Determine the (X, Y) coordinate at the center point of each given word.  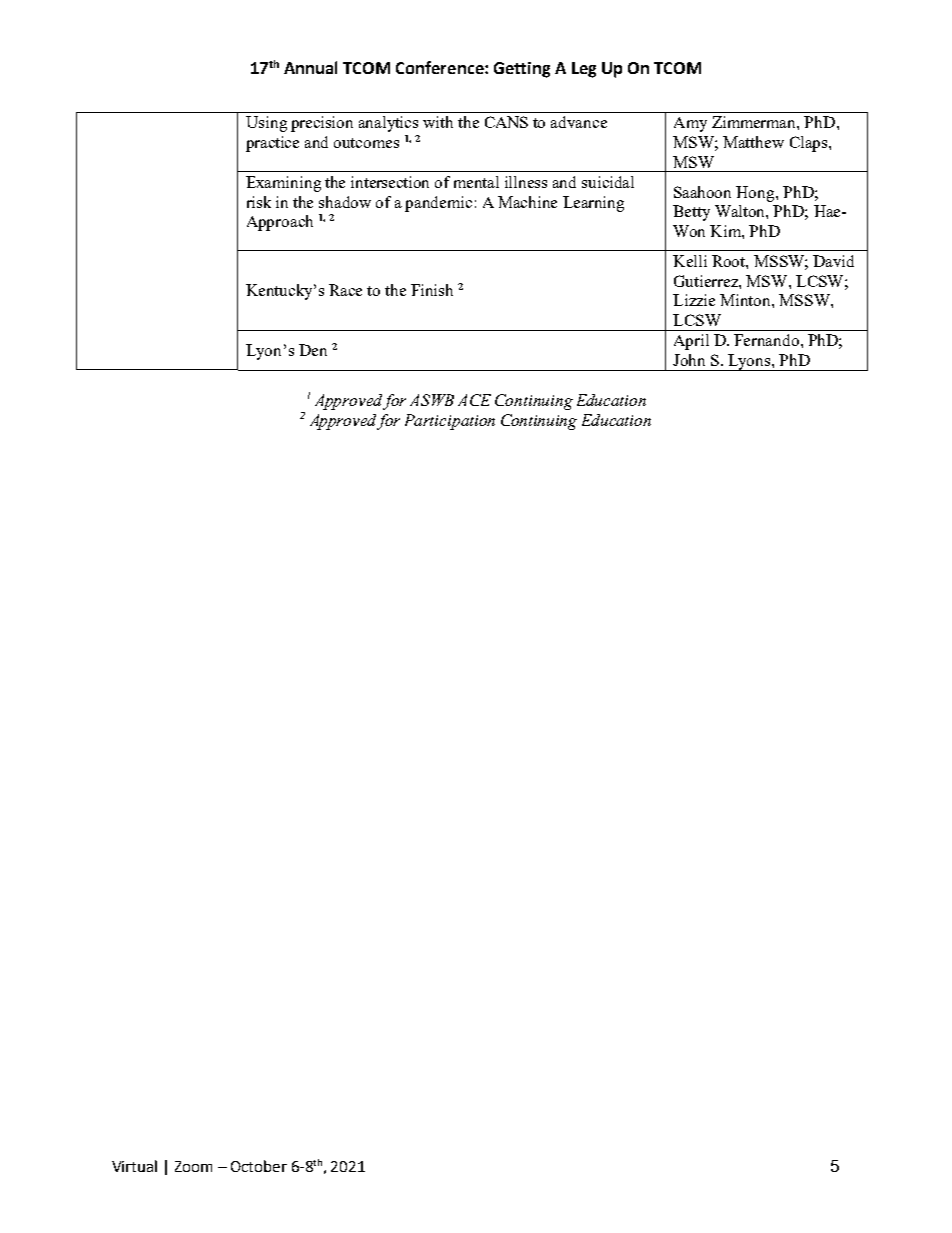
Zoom (193, 1166)
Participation (450, 422)
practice (272, 144)
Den (313, 350)
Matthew (753, 142)
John (689, 360)
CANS (506, 122)
